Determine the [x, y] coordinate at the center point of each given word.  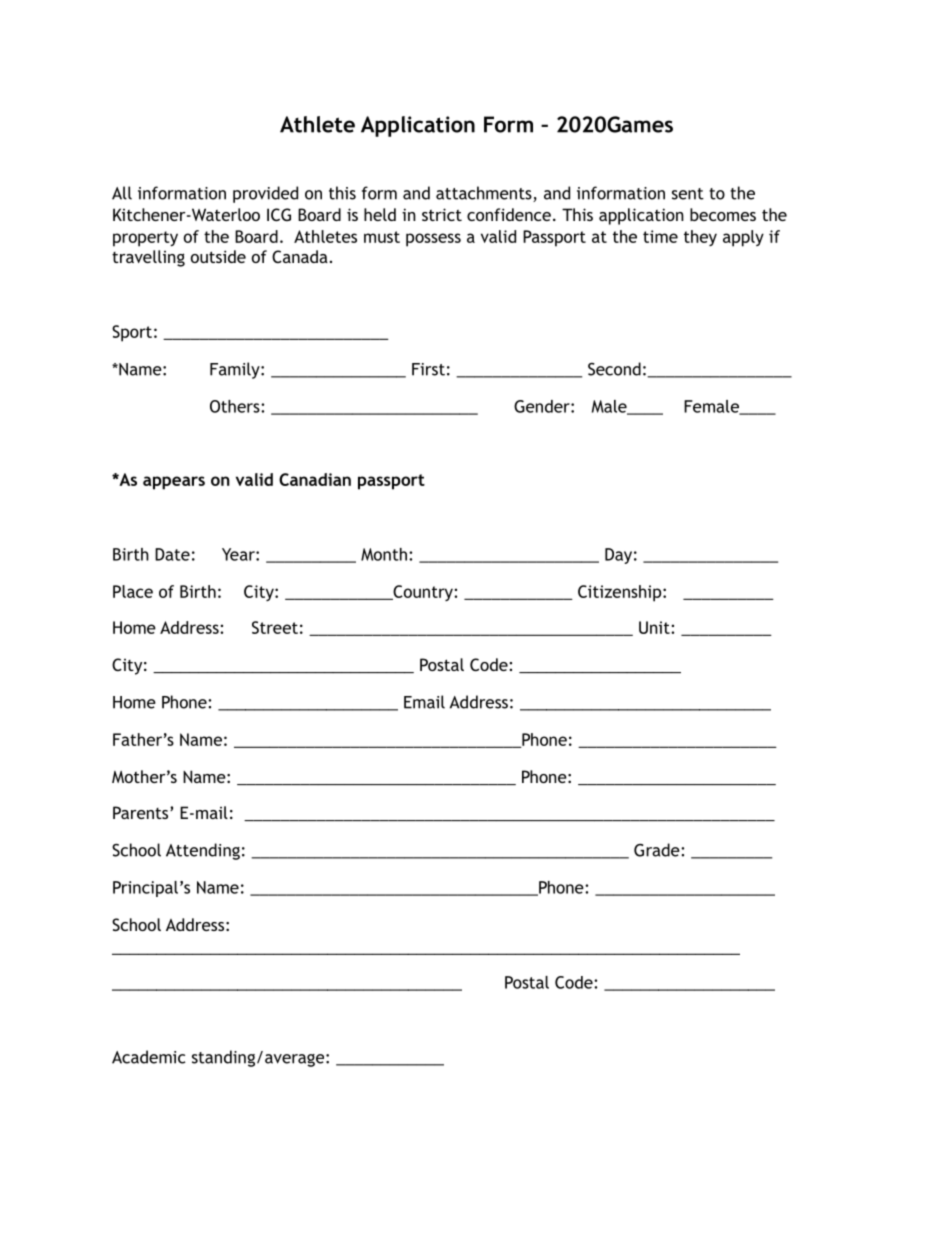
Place [133, 591]
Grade [658, 850]
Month [384, 554]
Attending [203, 851]
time [660, 236]
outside [218, 256]
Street [275, 627]
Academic [149, 1057]
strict [442, 214]
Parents [142, 812]
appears [174, 483]
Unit [655, 627]
